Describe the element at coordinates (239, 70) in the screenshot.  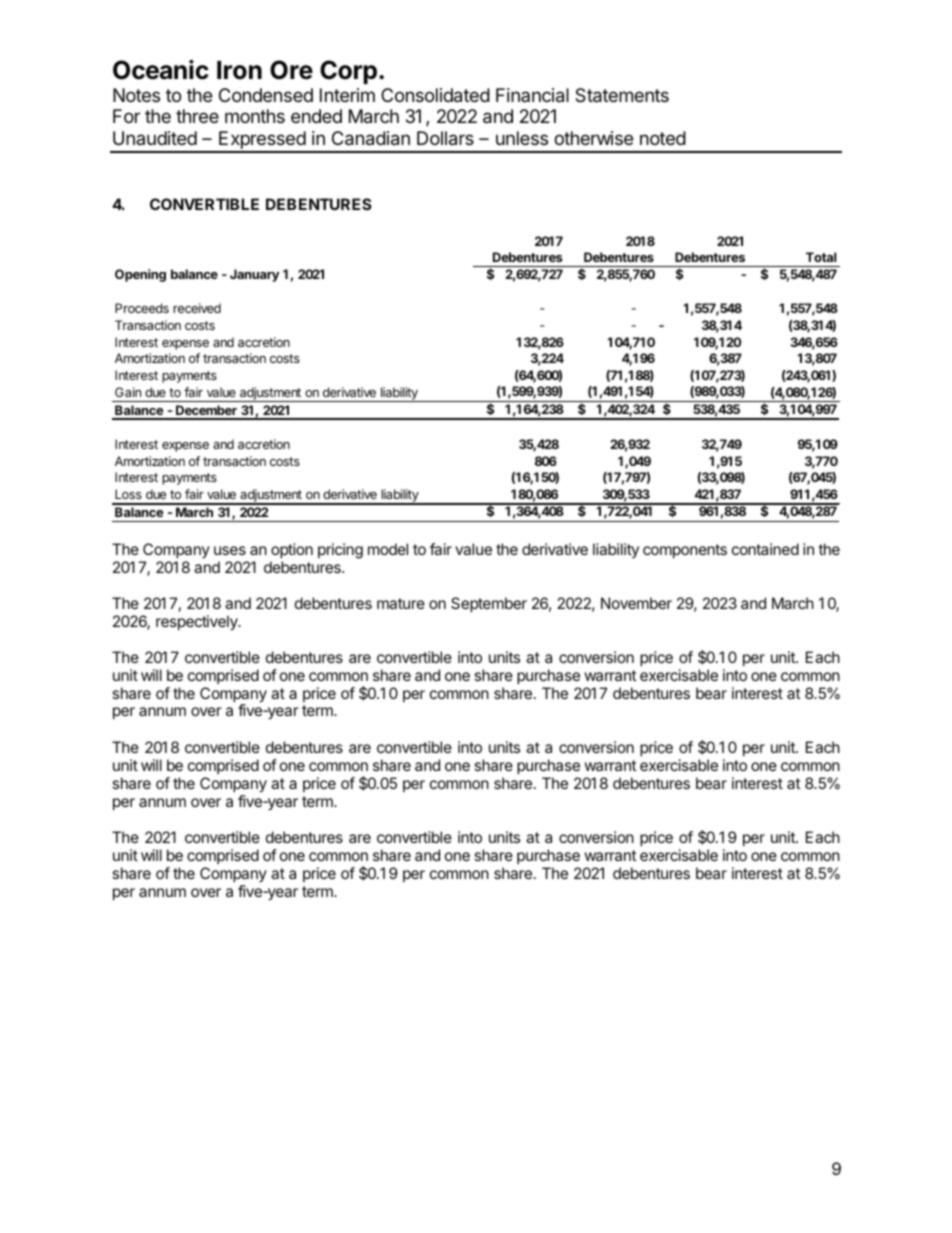
I see `Iron` at that location.
